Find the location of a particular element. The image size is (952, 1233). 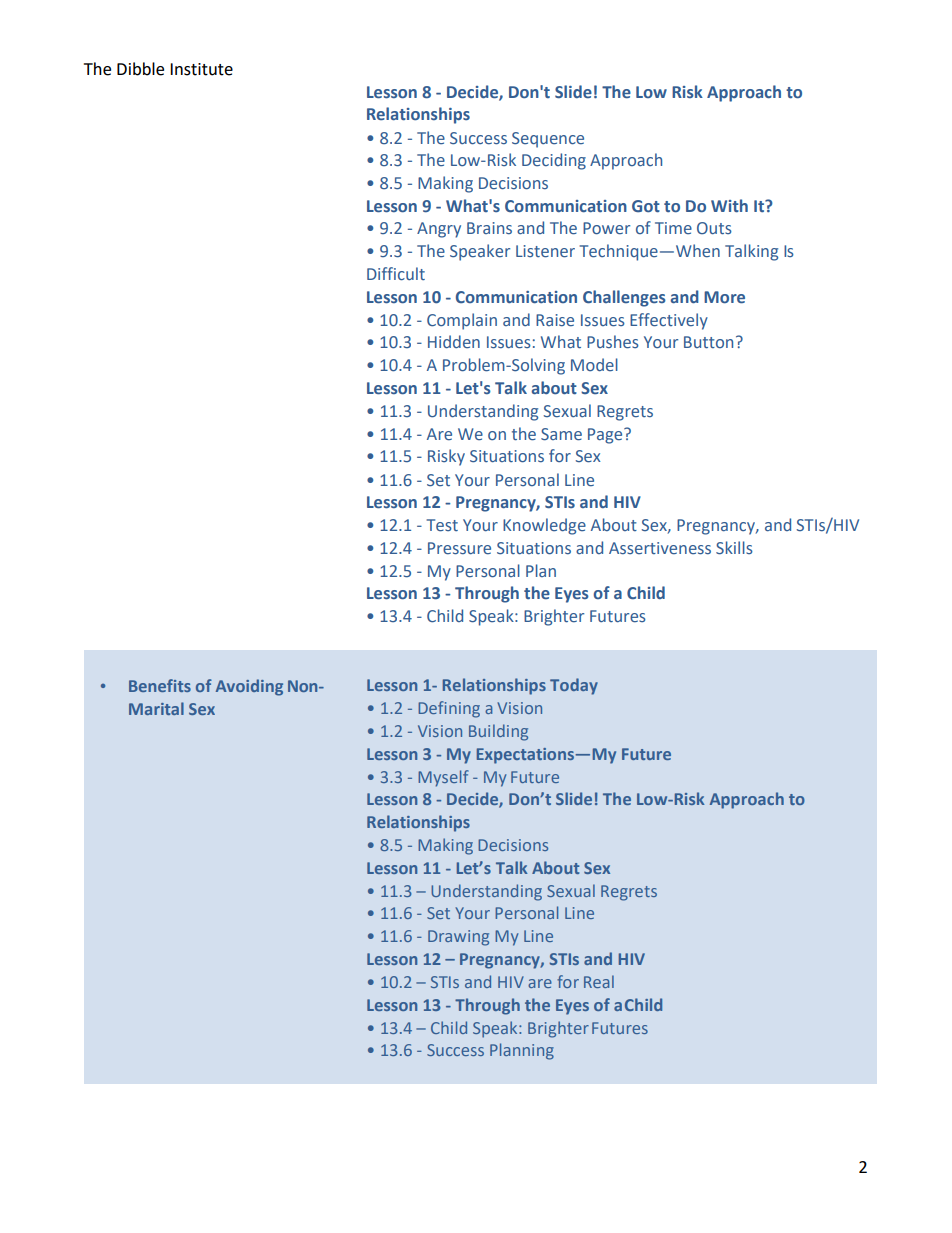

Today is located at coordinates (574, 686).
